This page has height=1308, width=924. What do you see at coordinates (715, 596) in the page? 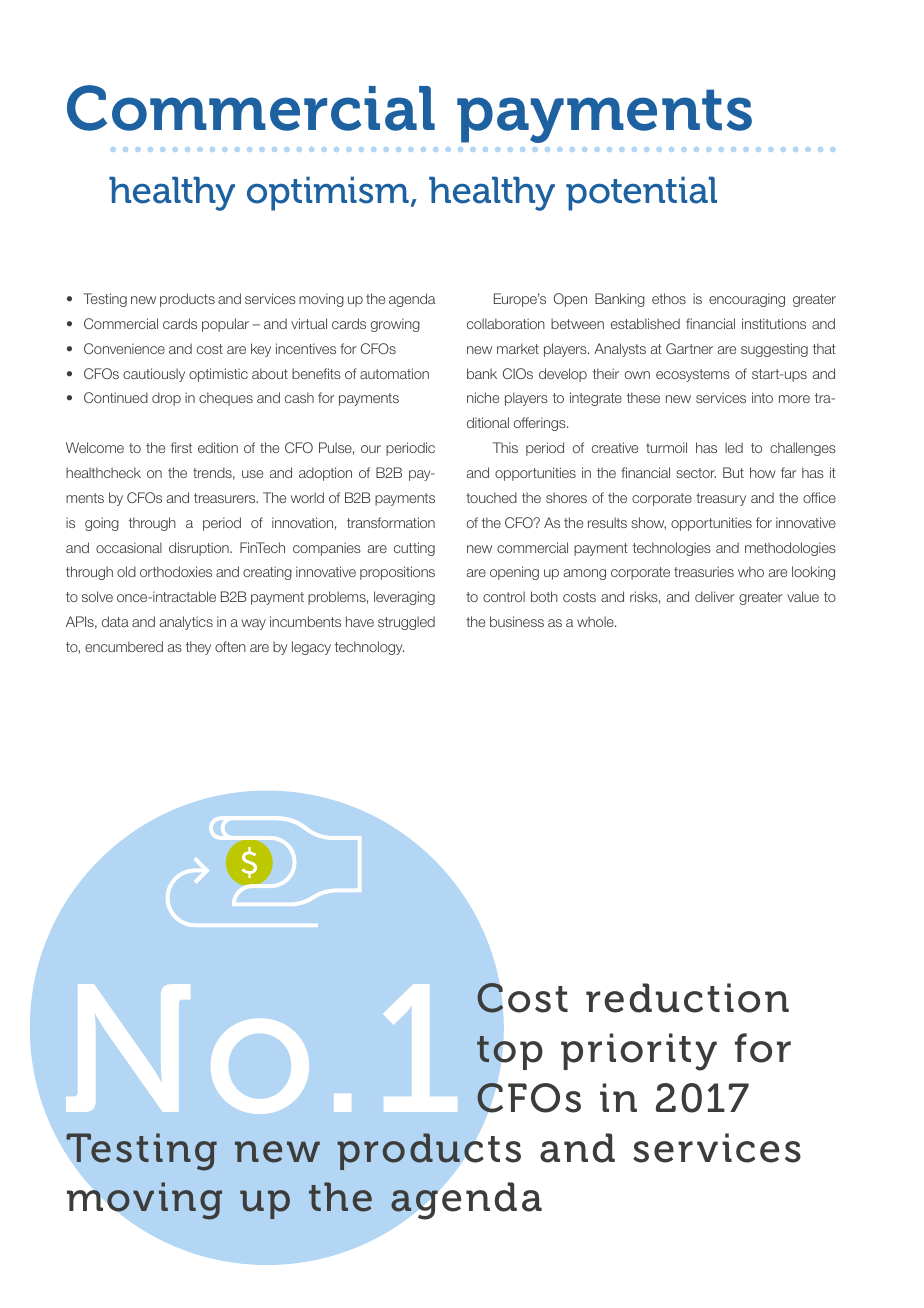
I see `deliver` at bounding box center [715, 596].
